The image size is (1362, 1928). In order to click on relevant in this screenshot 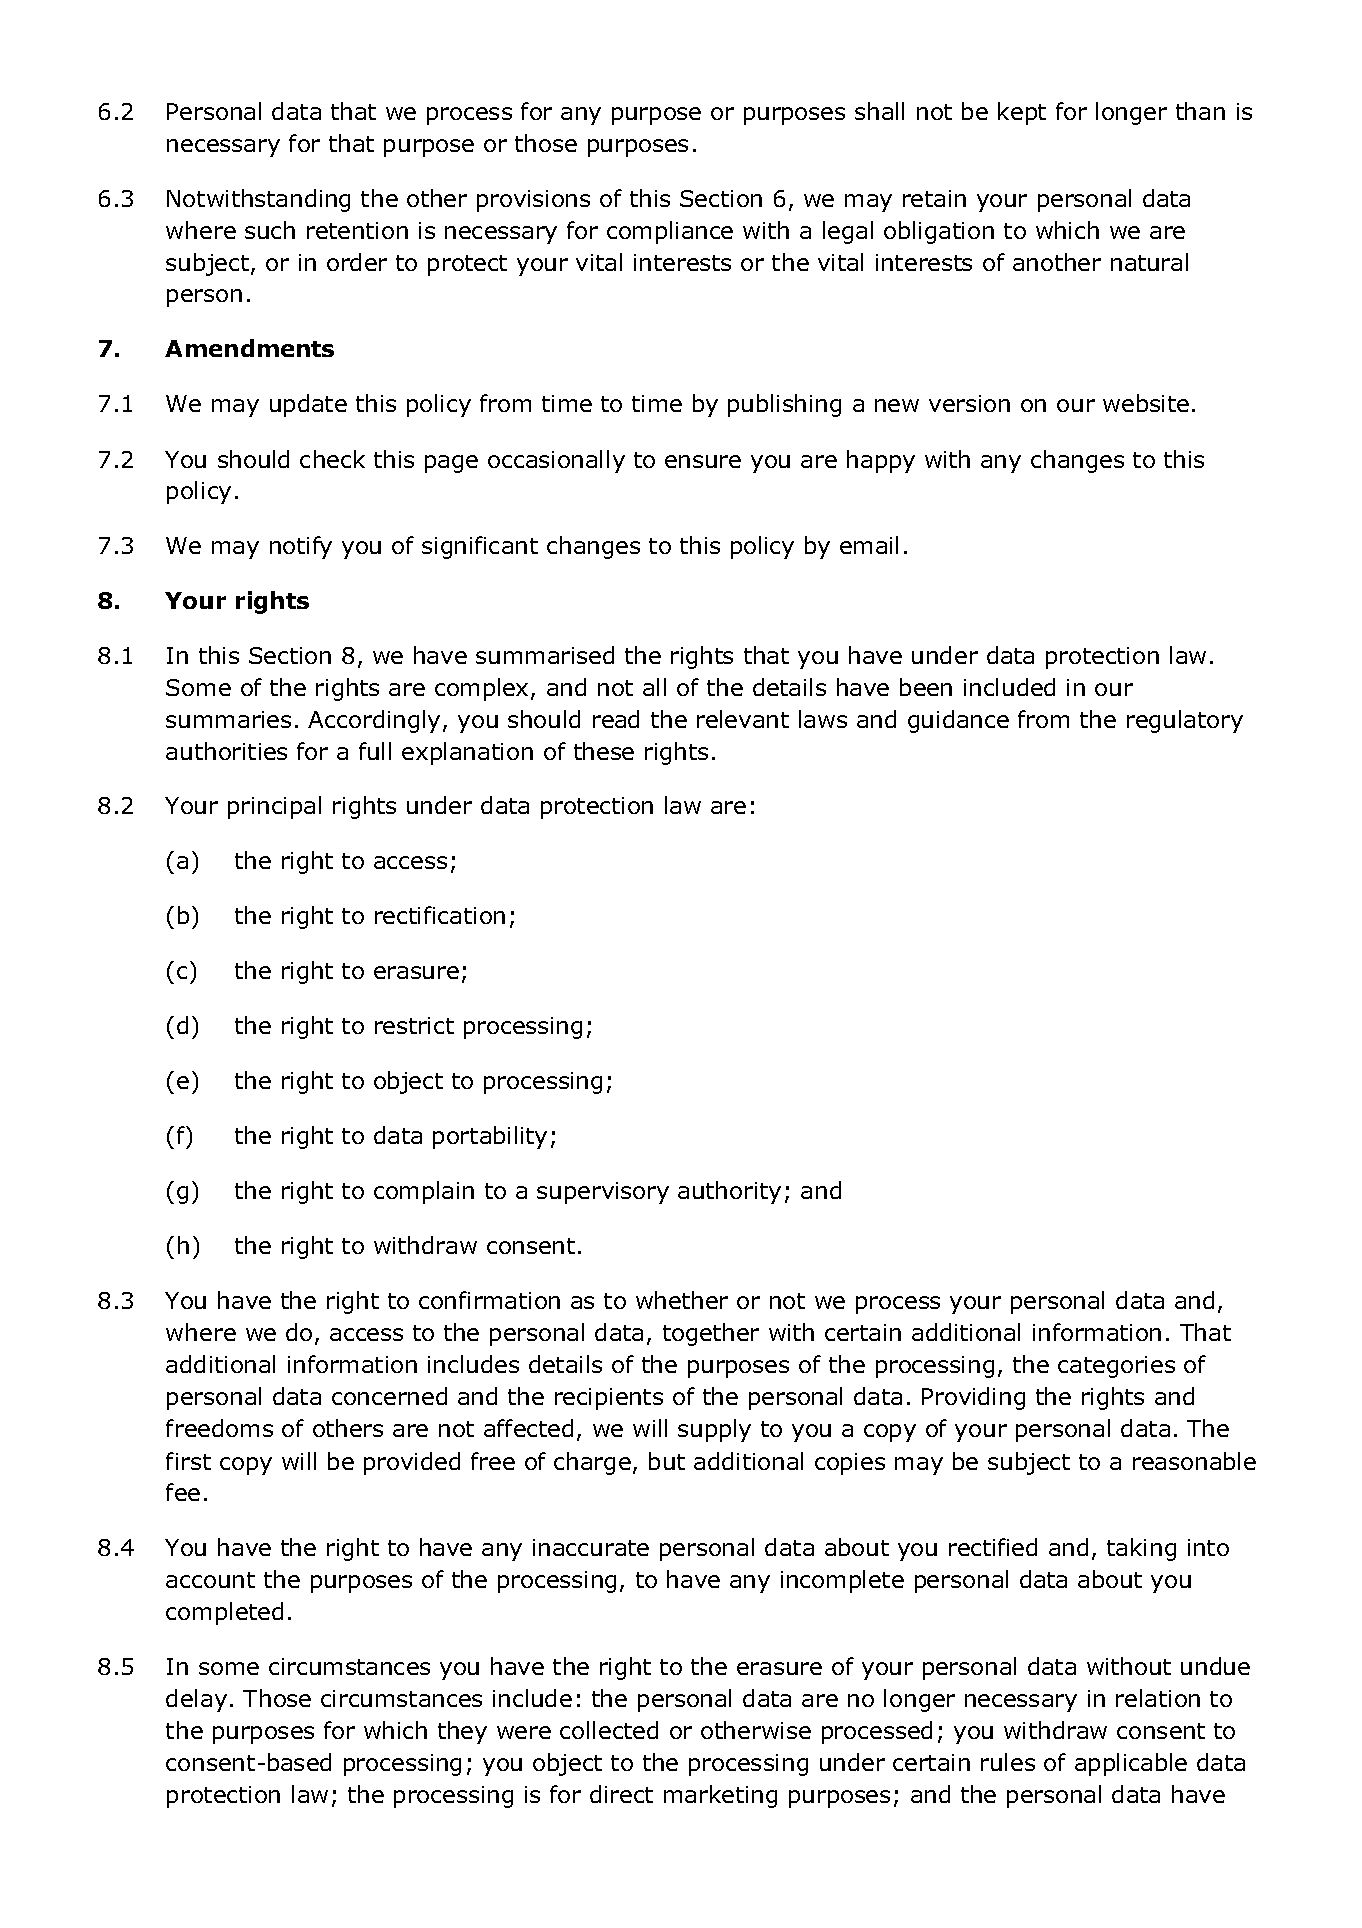, I will do `click(743, 719)`.
